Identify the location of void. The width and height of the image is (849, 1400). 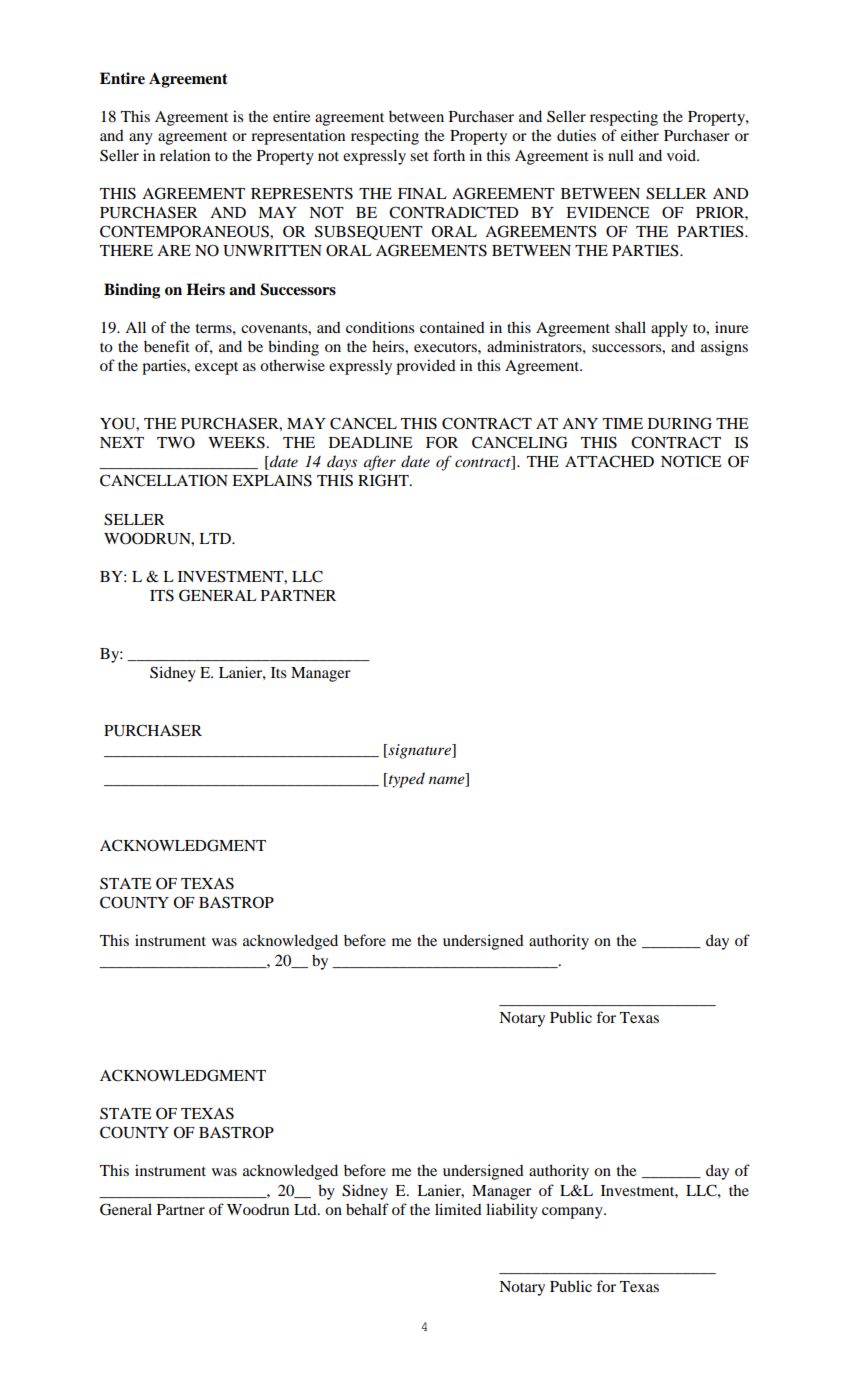
(683, 155).
